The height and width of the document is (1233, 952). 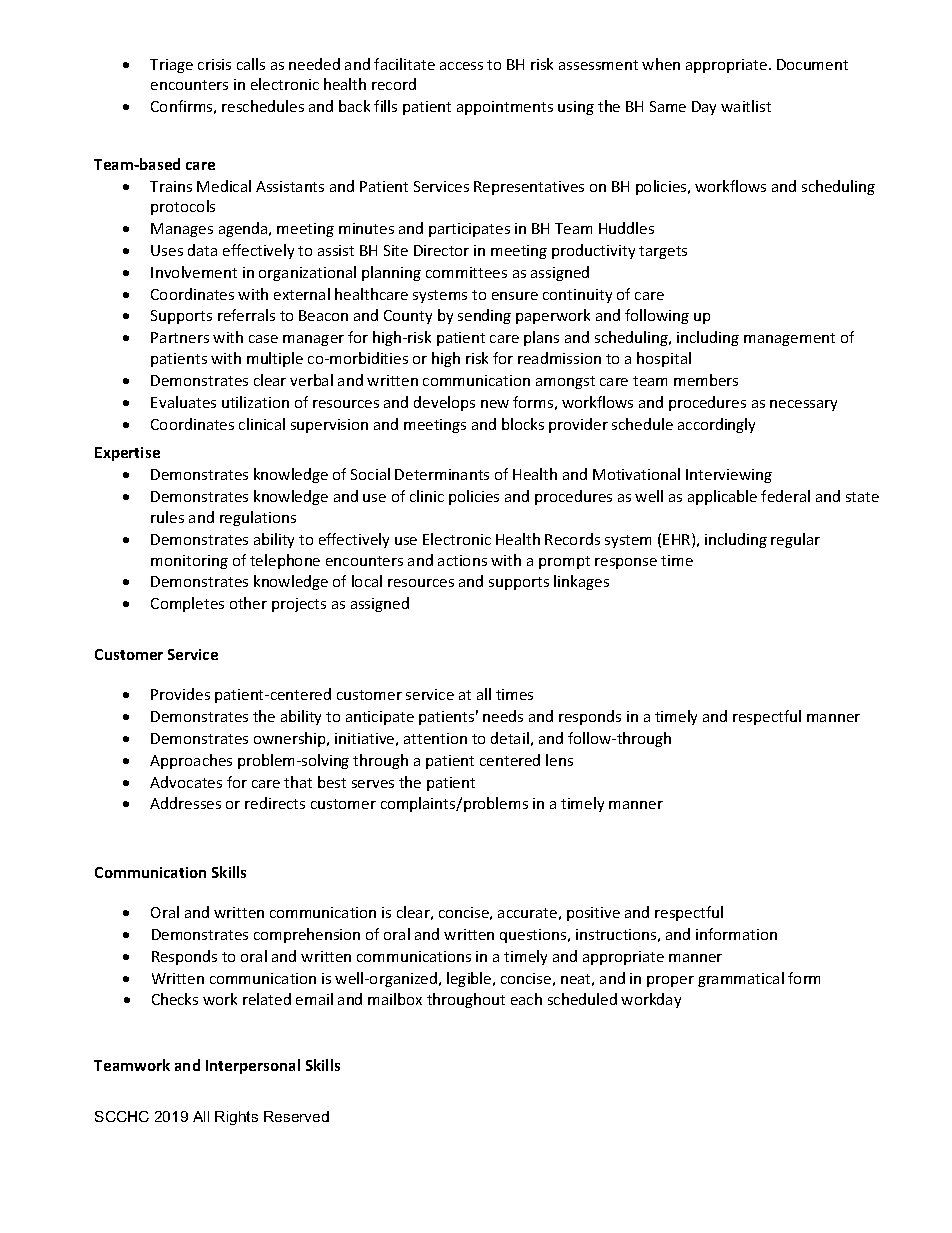 What do you see at coordinates (505, 108) in the document?
I see `appointments` at bounding box center [505, 108].
